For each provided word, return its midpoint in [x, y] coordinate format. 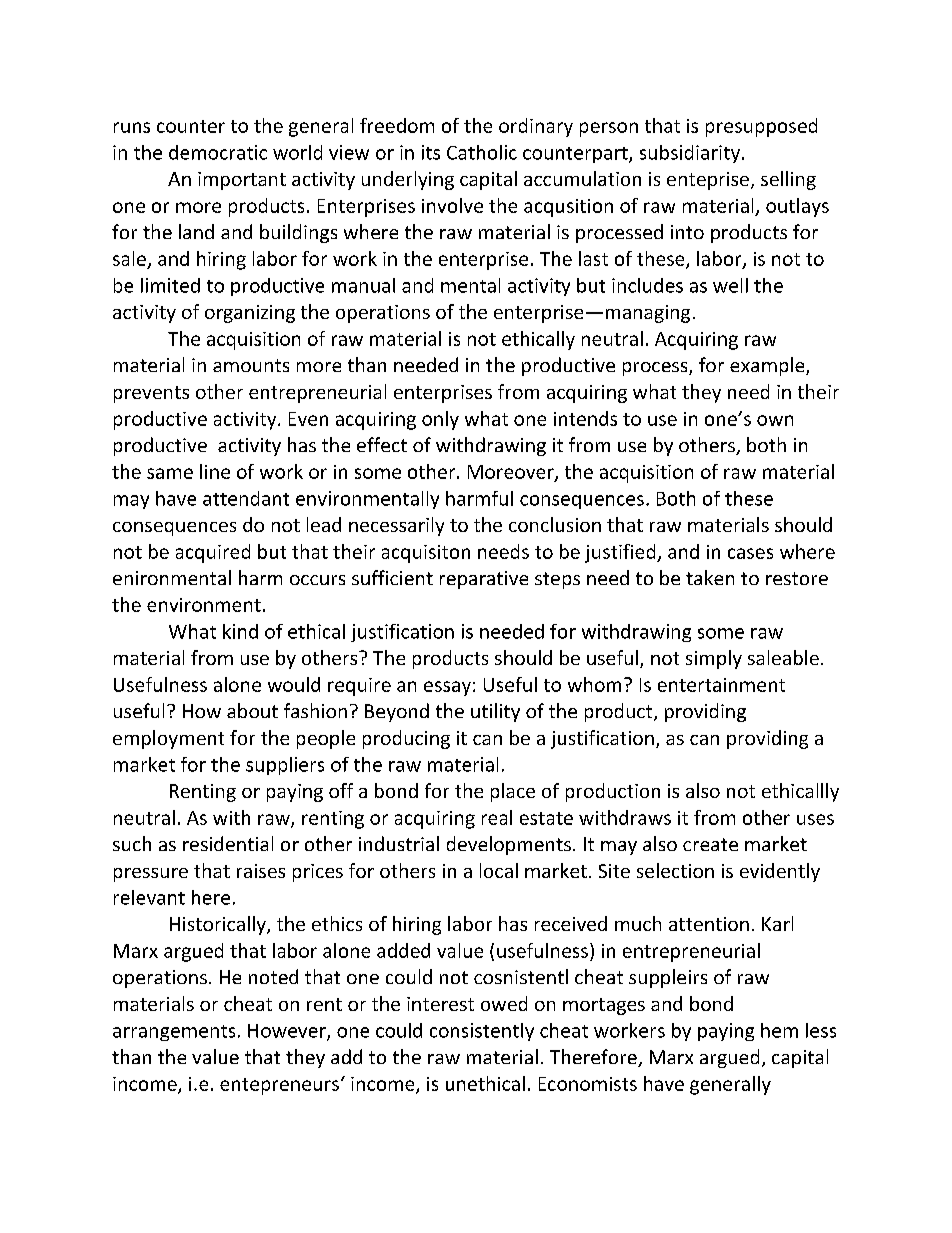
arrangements [174, 1033]
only [440, 420]
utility [495, 712]
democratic [218, 152]
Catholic [482, 152]
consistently [482, 1032]
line [215, 471]
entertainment [721, 685]
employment [168, 739]
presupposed [761, 127]
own [775, 420]
